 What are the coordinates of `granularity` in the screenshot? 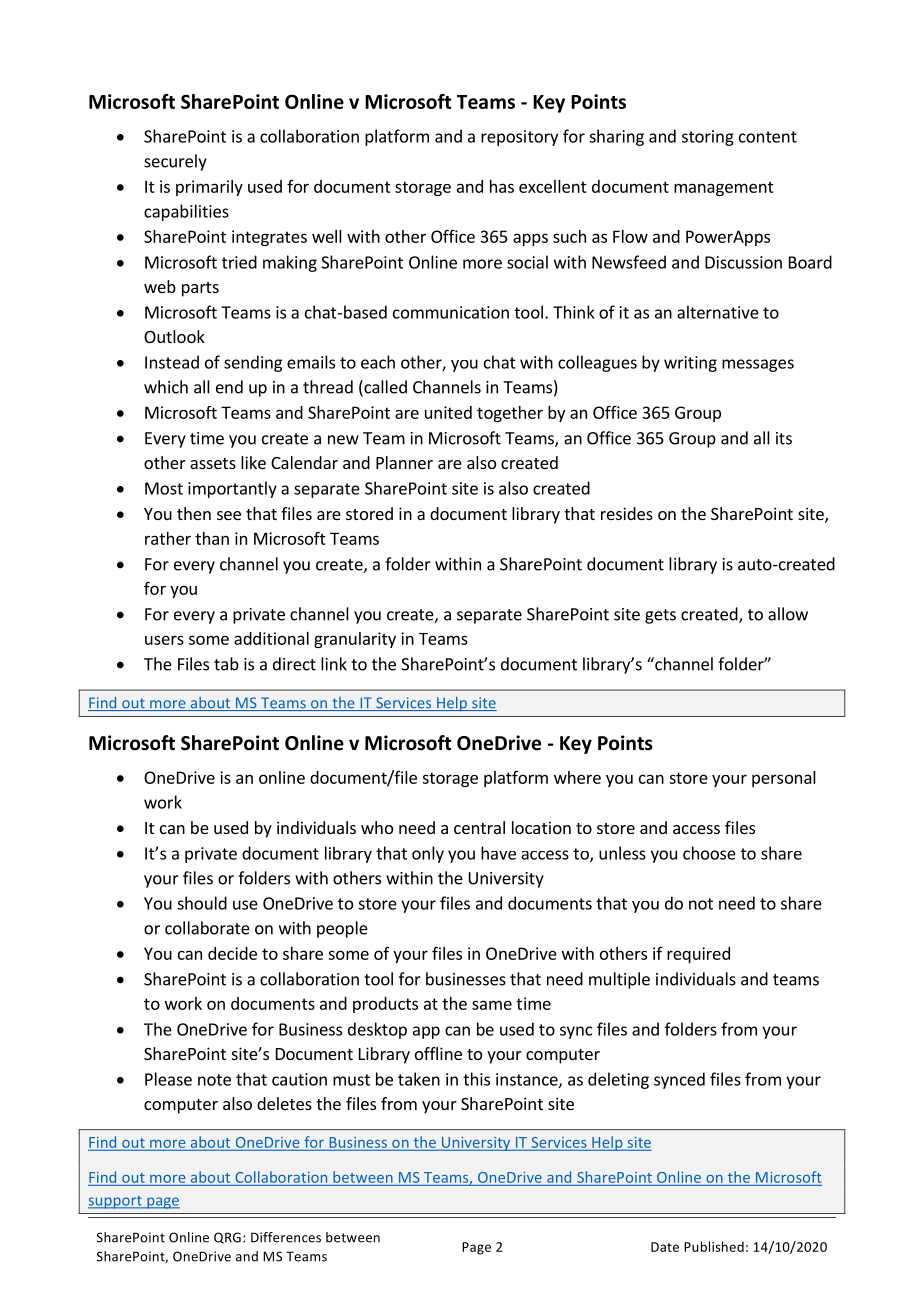 It's located at (355, 640).
